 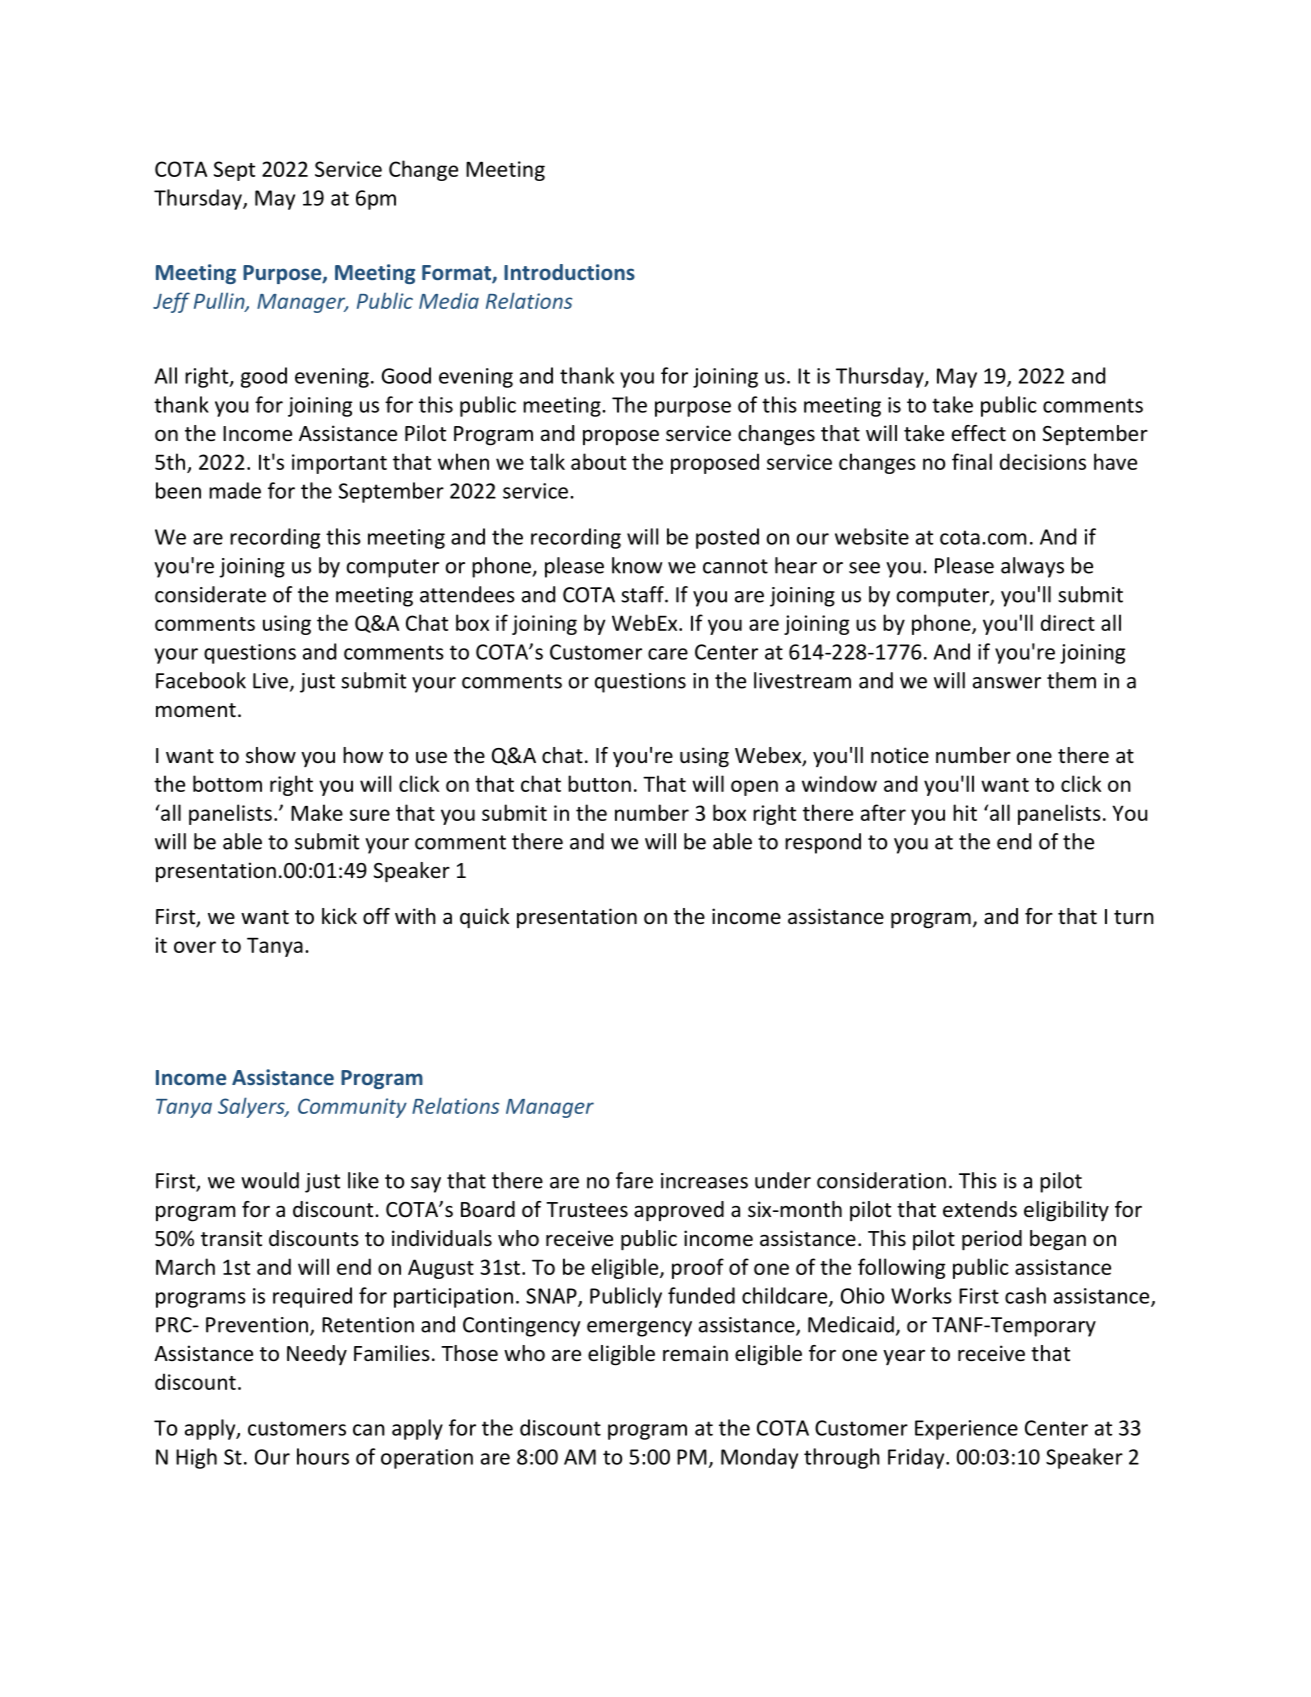 I want to click on Make, so click(x=317, y=812).
